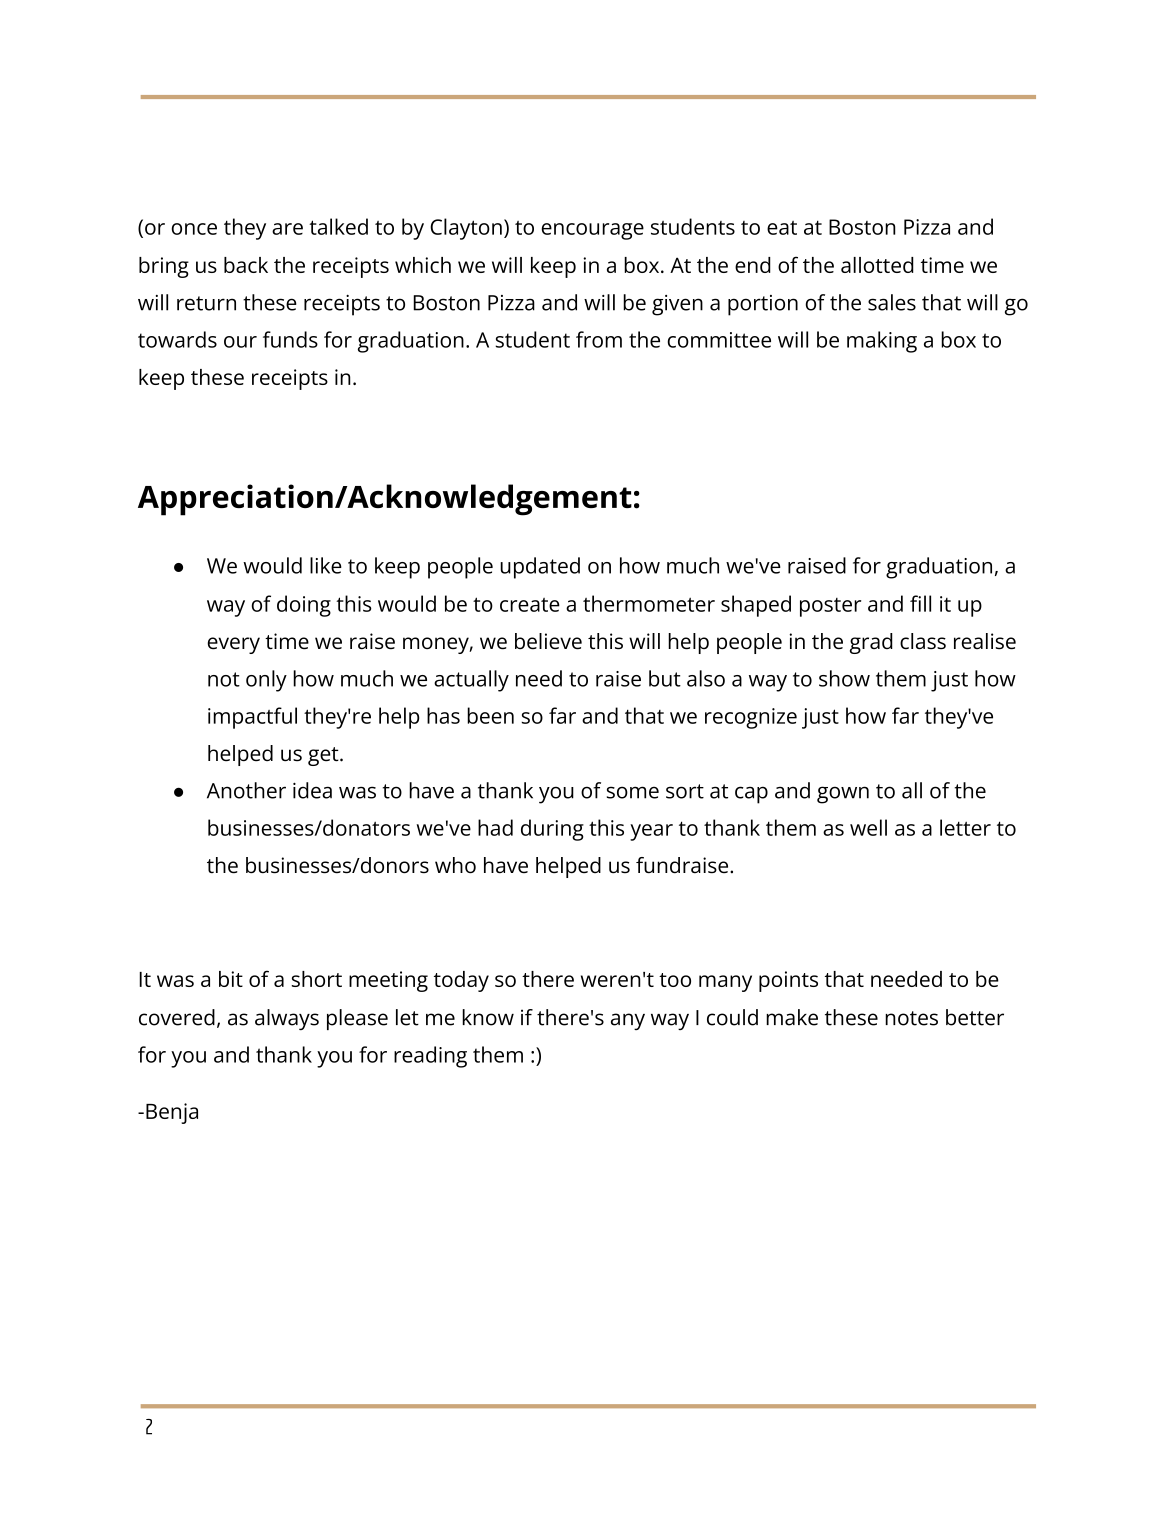  What do you see at coordinates (548, 641) in the document?
I see `believe` at bounding box center [548, 641].
